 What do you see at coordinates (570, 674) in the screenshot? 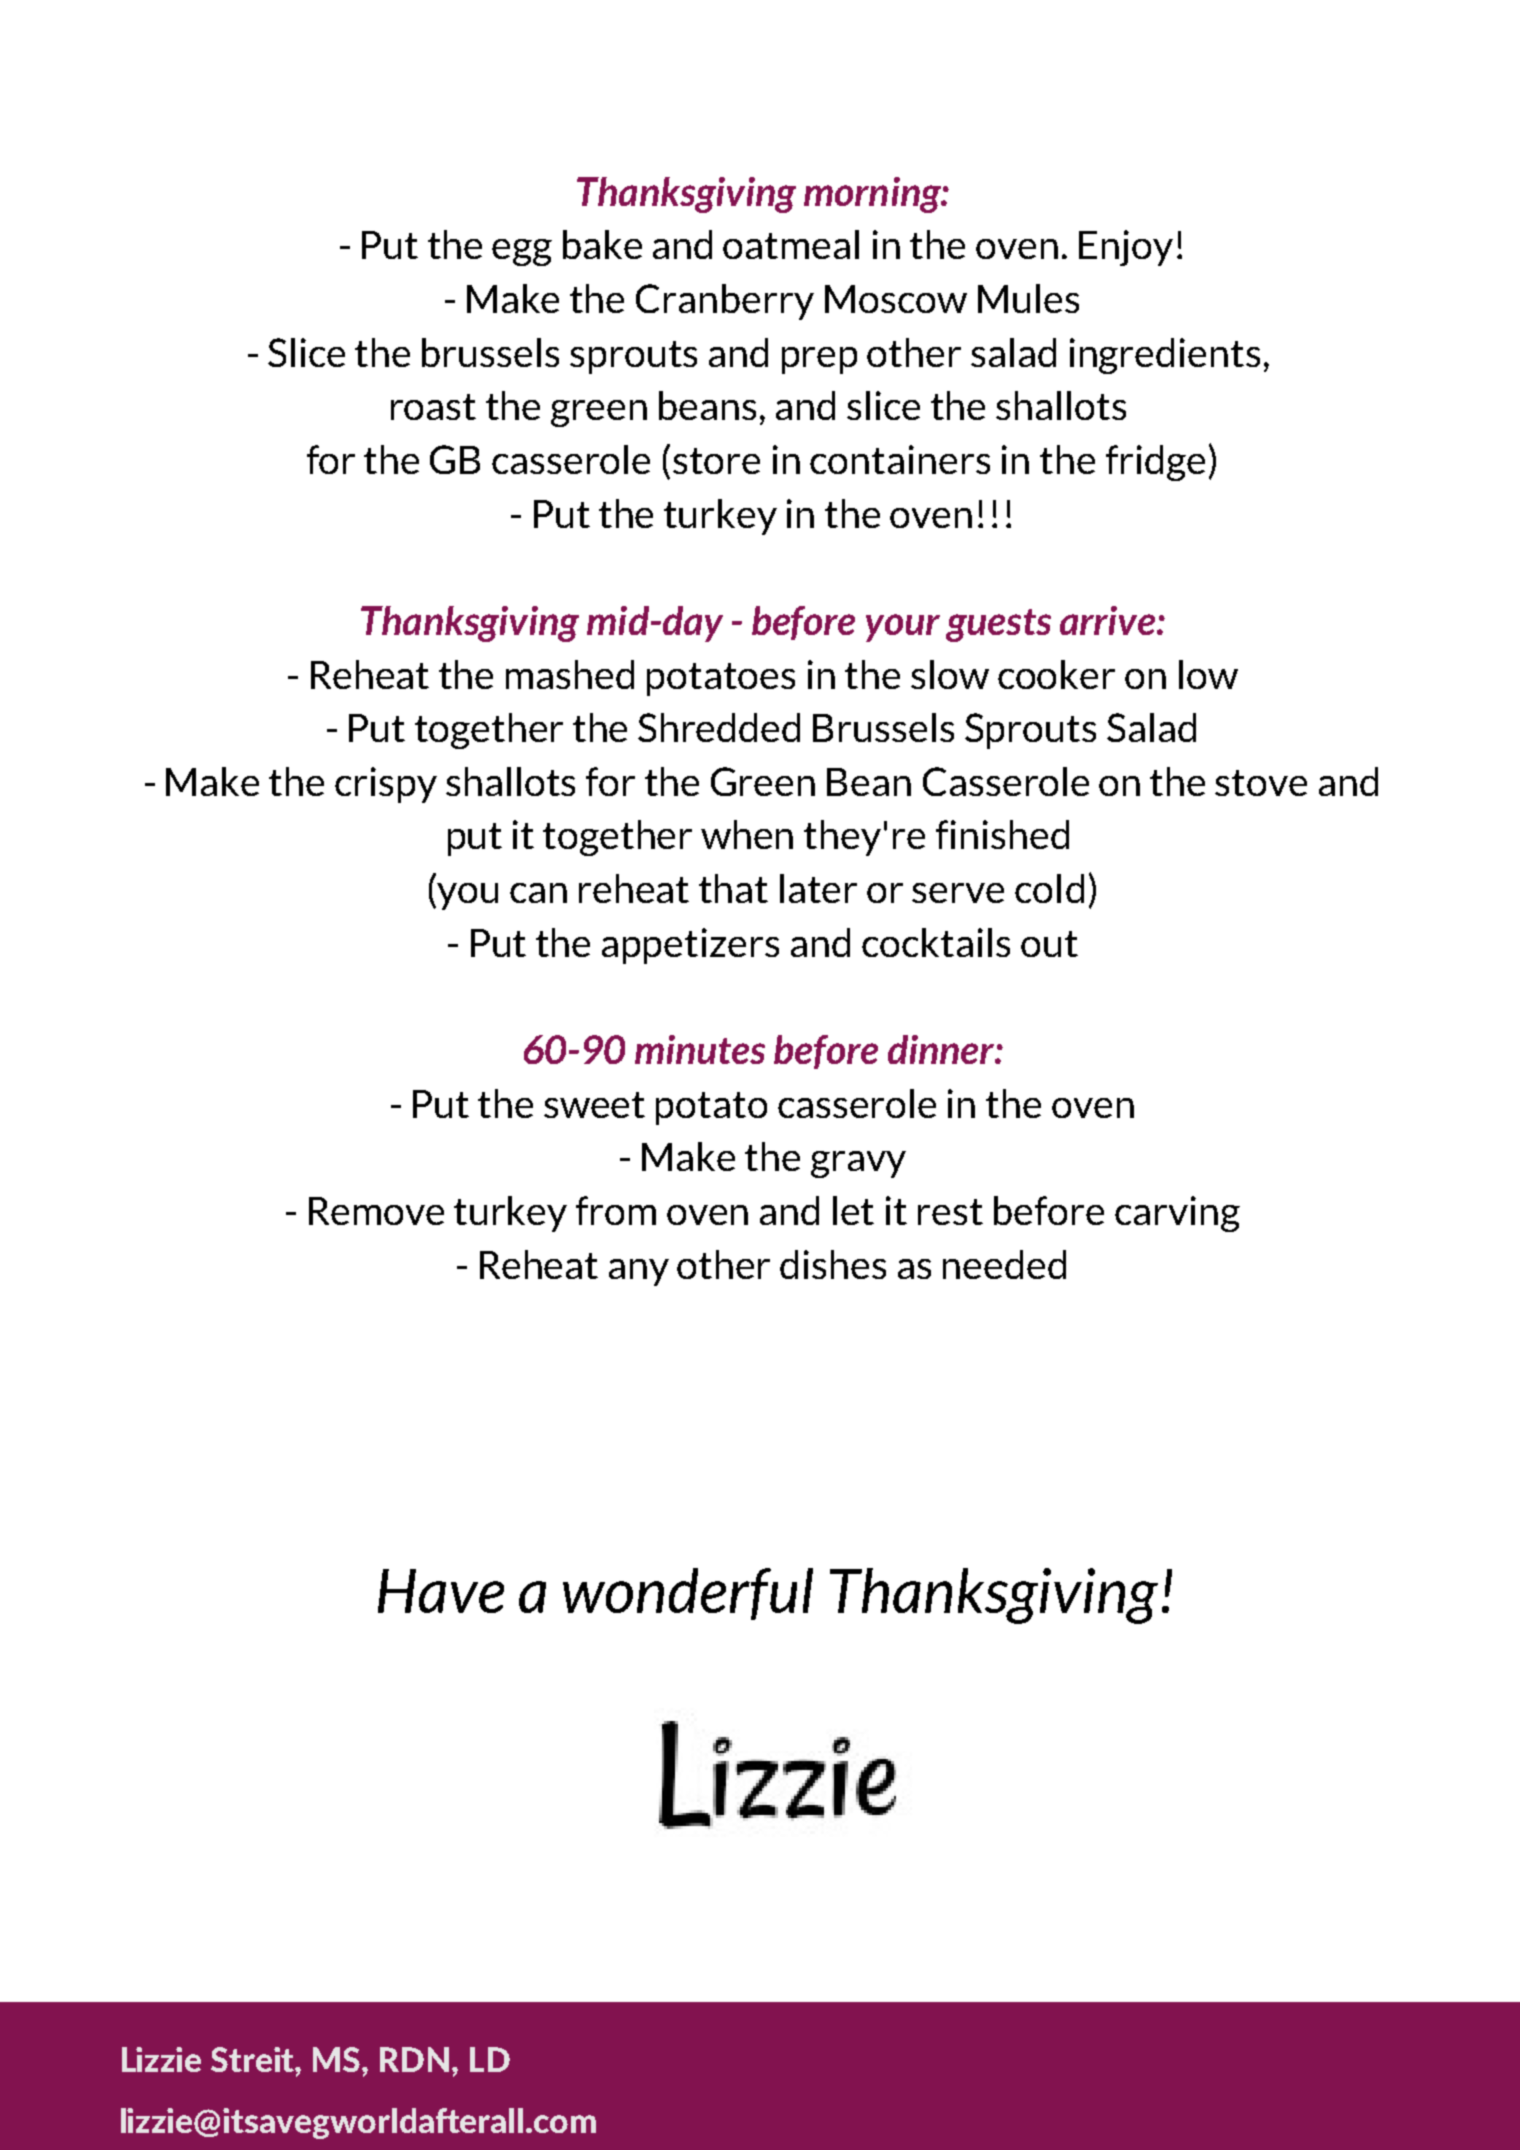
I see `mashed` at bounding box center [570, 674].
